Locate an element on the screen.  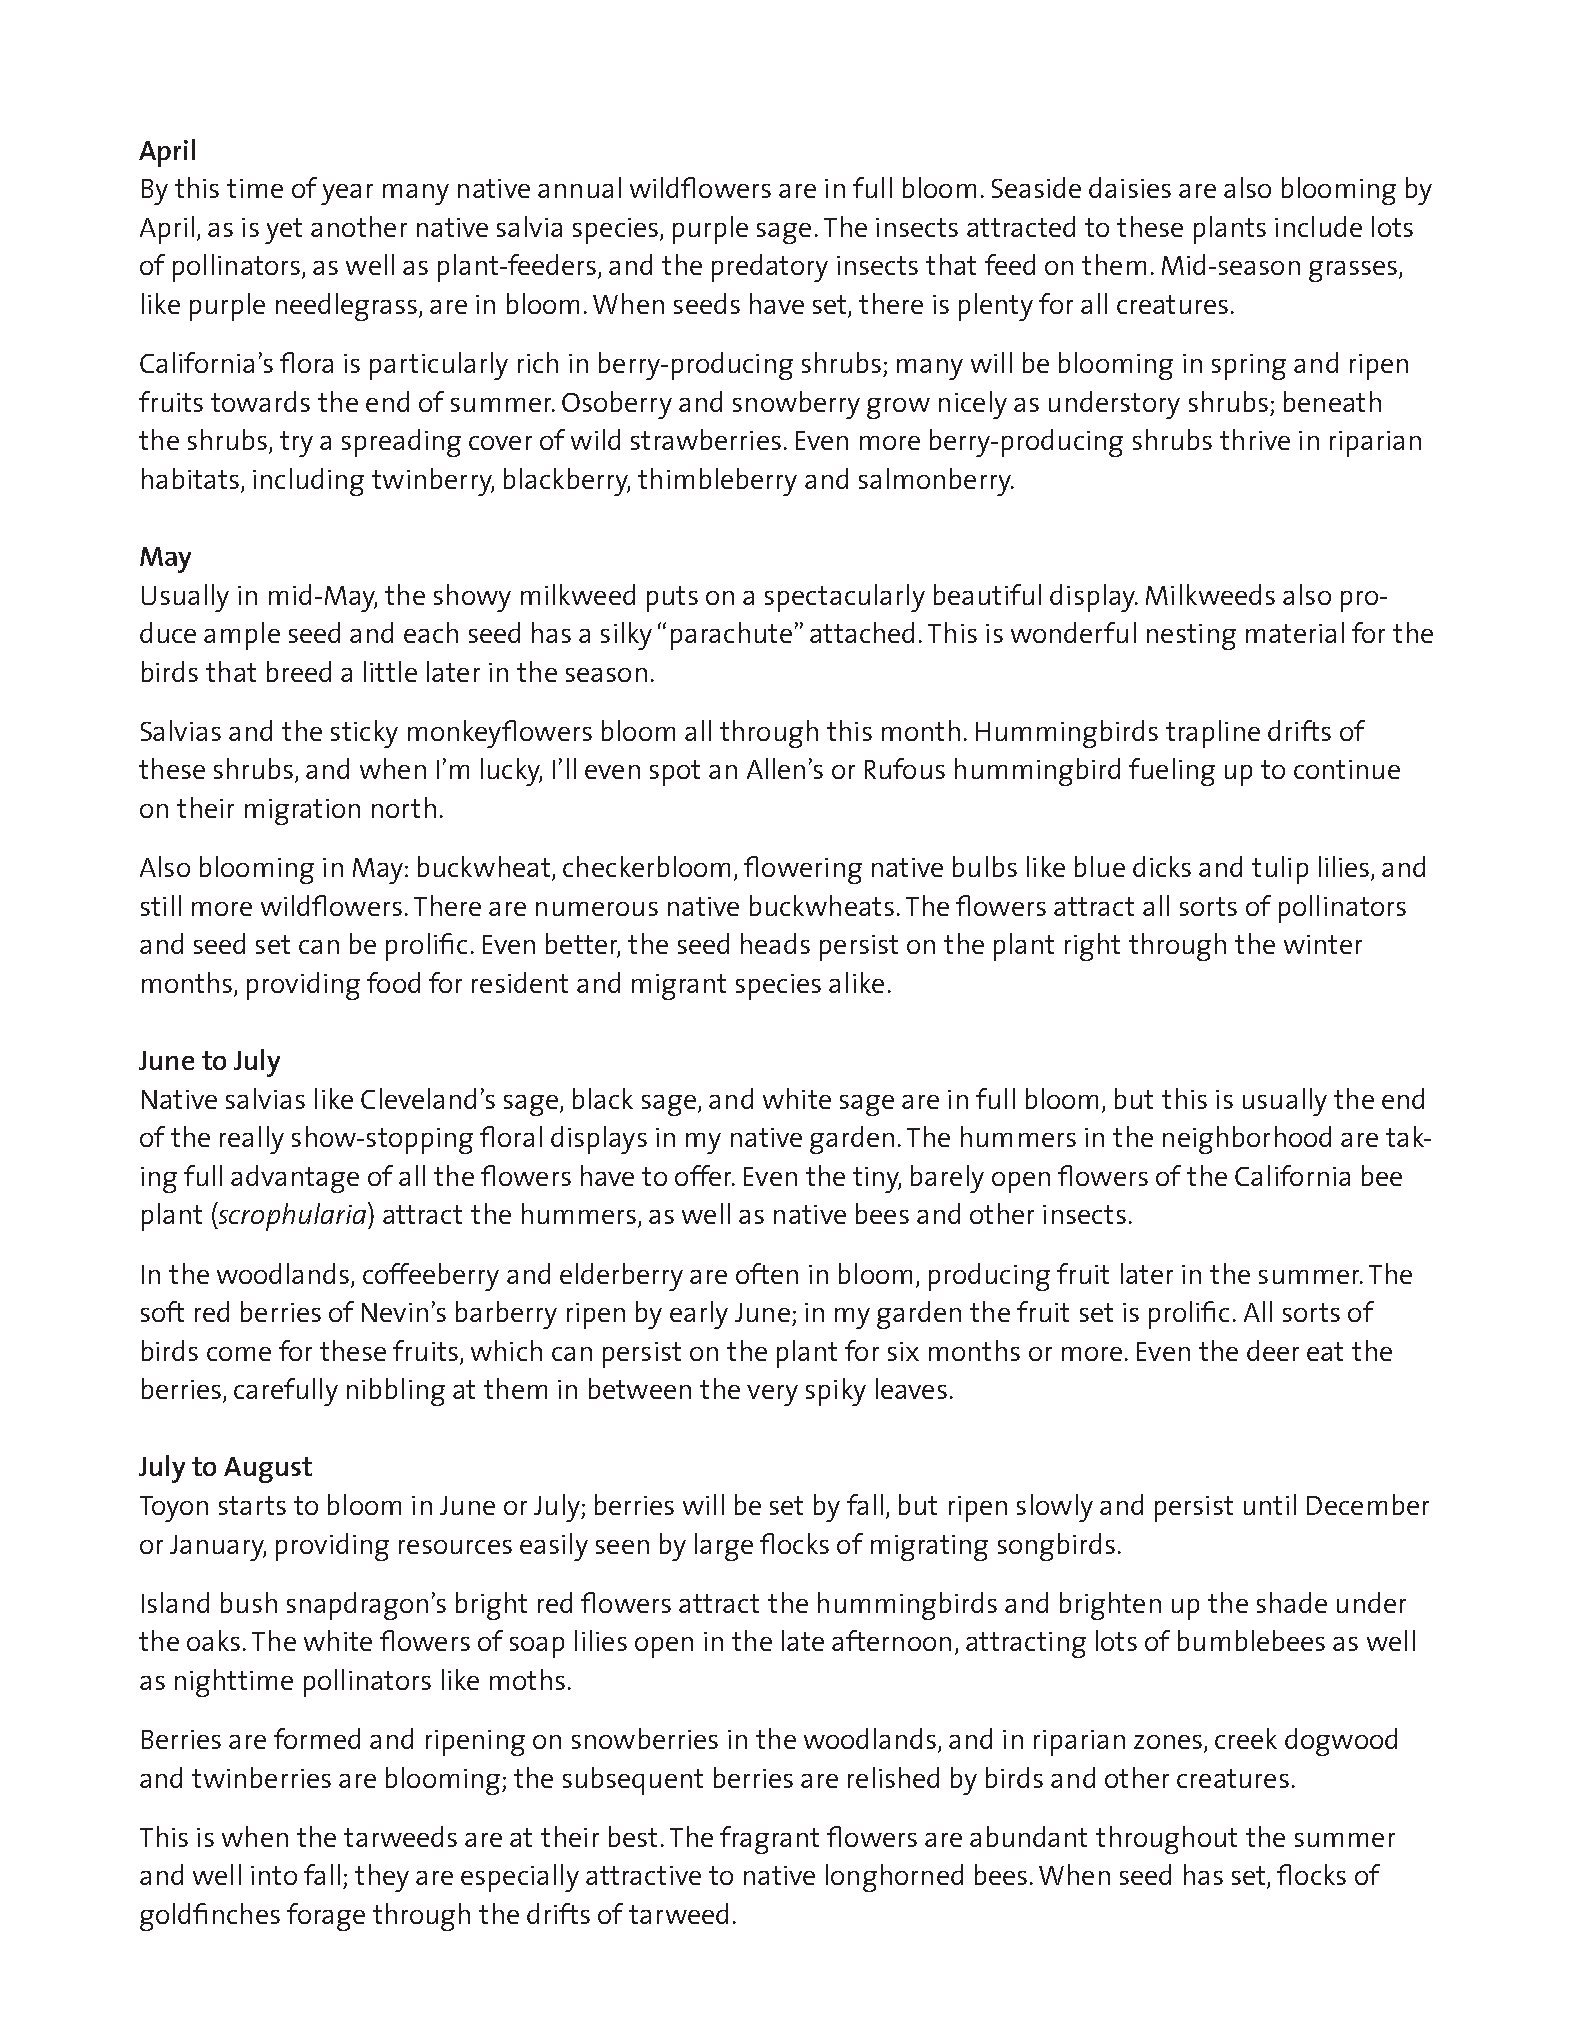
fueling is located at coordinates (1172, 772).
